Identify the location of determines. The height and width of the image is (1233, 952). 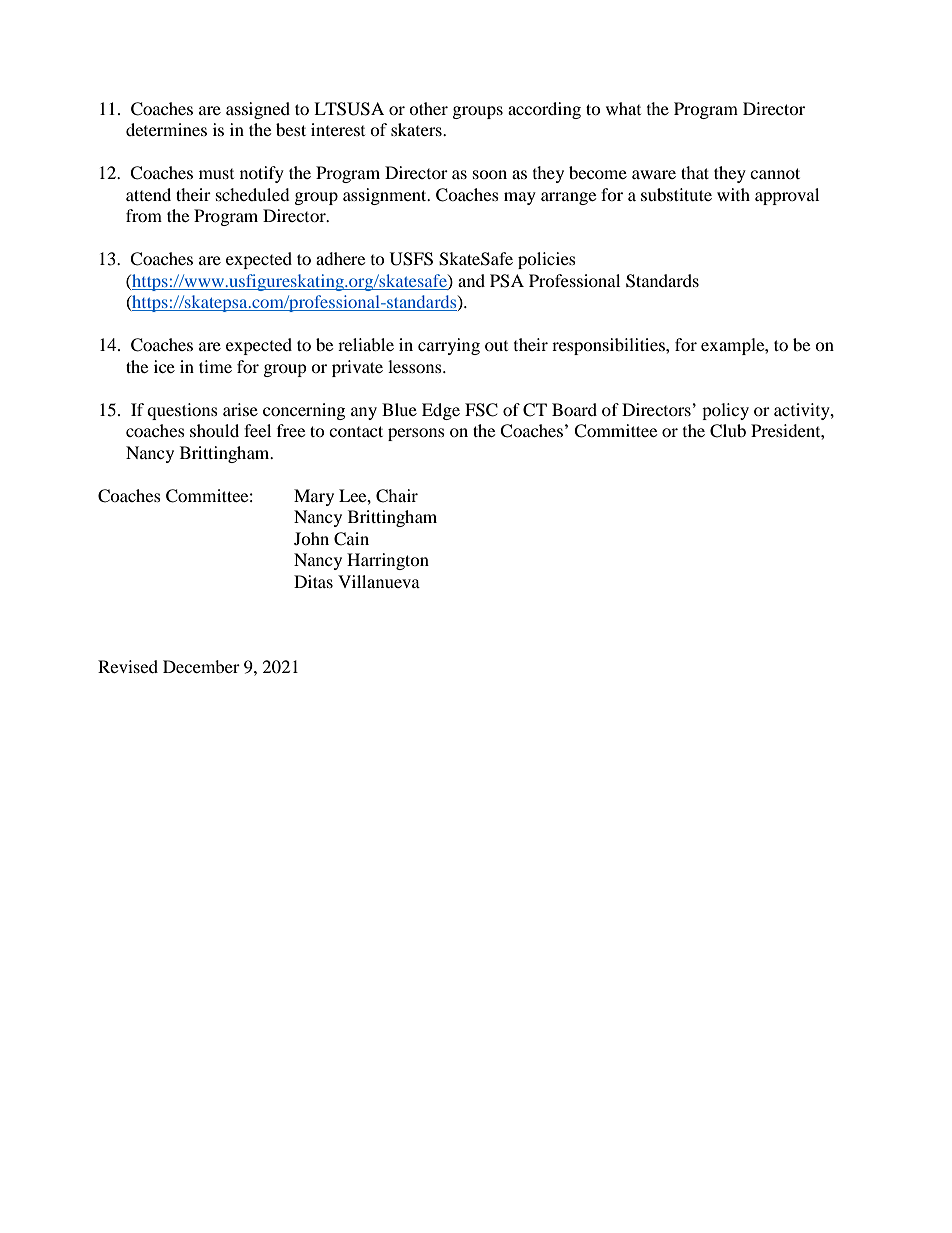
(166, 129).
